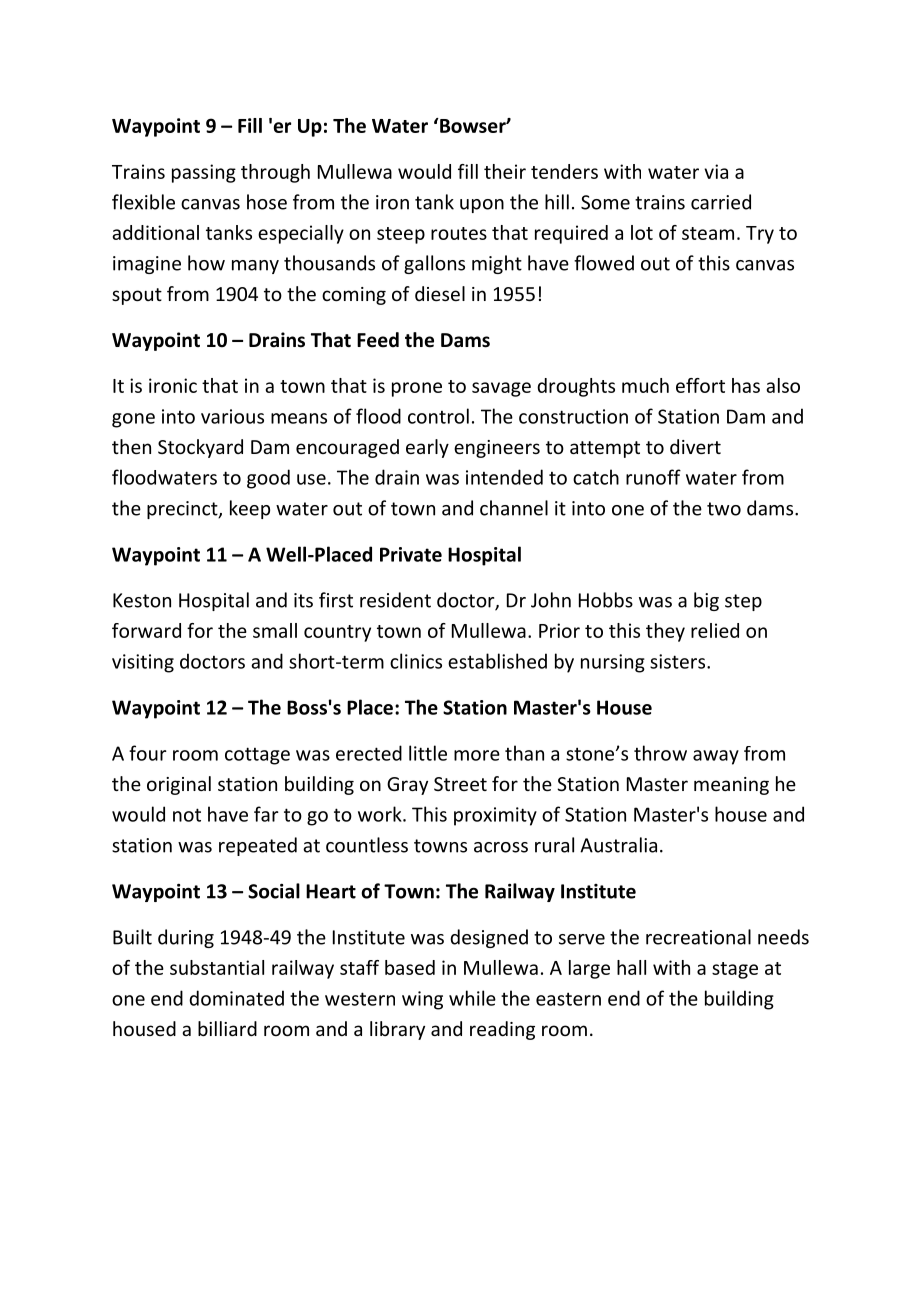  What do you see at coordinates (482, 206) in the image?
I see `upon` at bounding box center [482, 206].
